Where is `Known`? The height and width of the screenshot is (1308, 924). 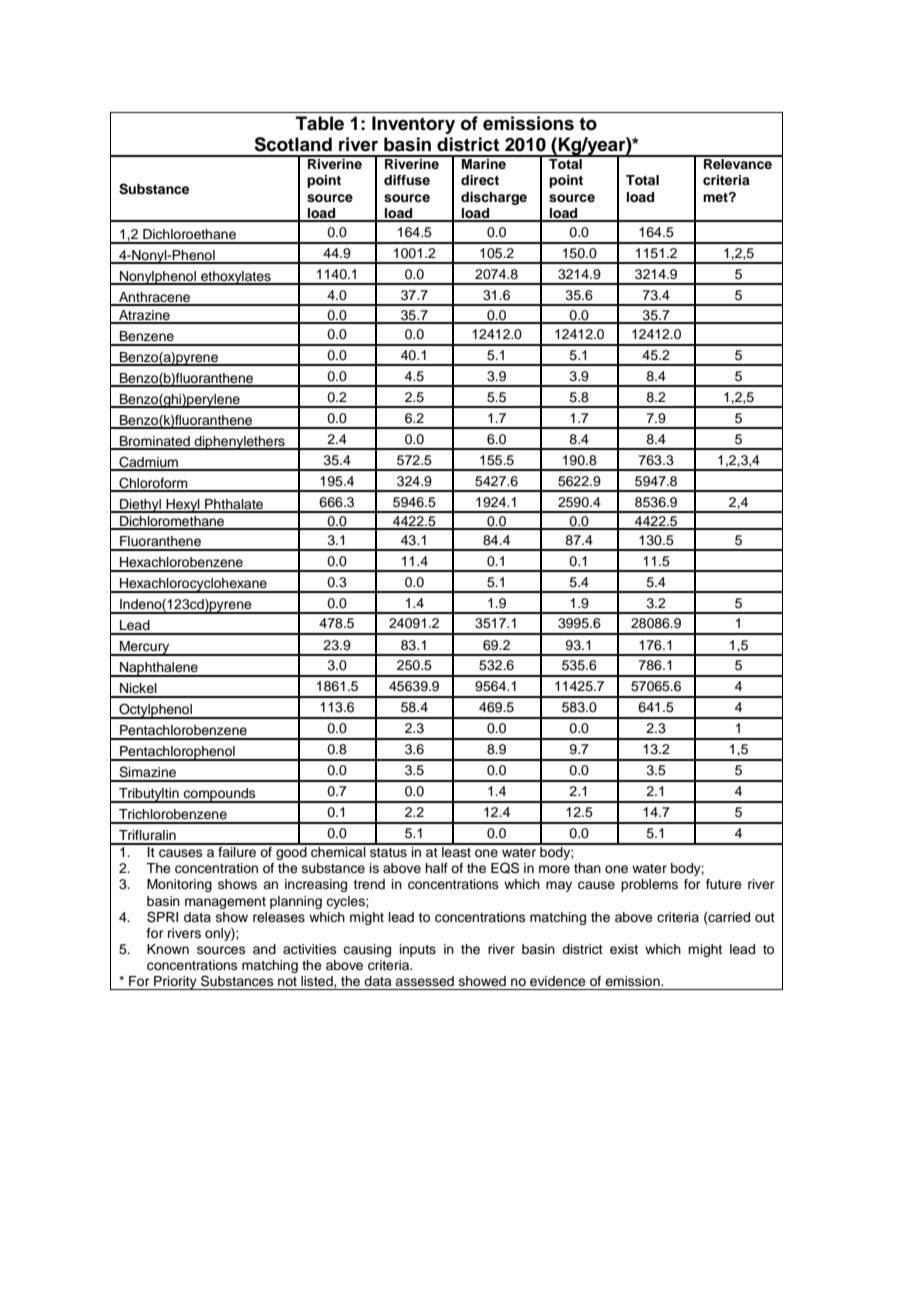
Known is located at coordinates (168, 949).
